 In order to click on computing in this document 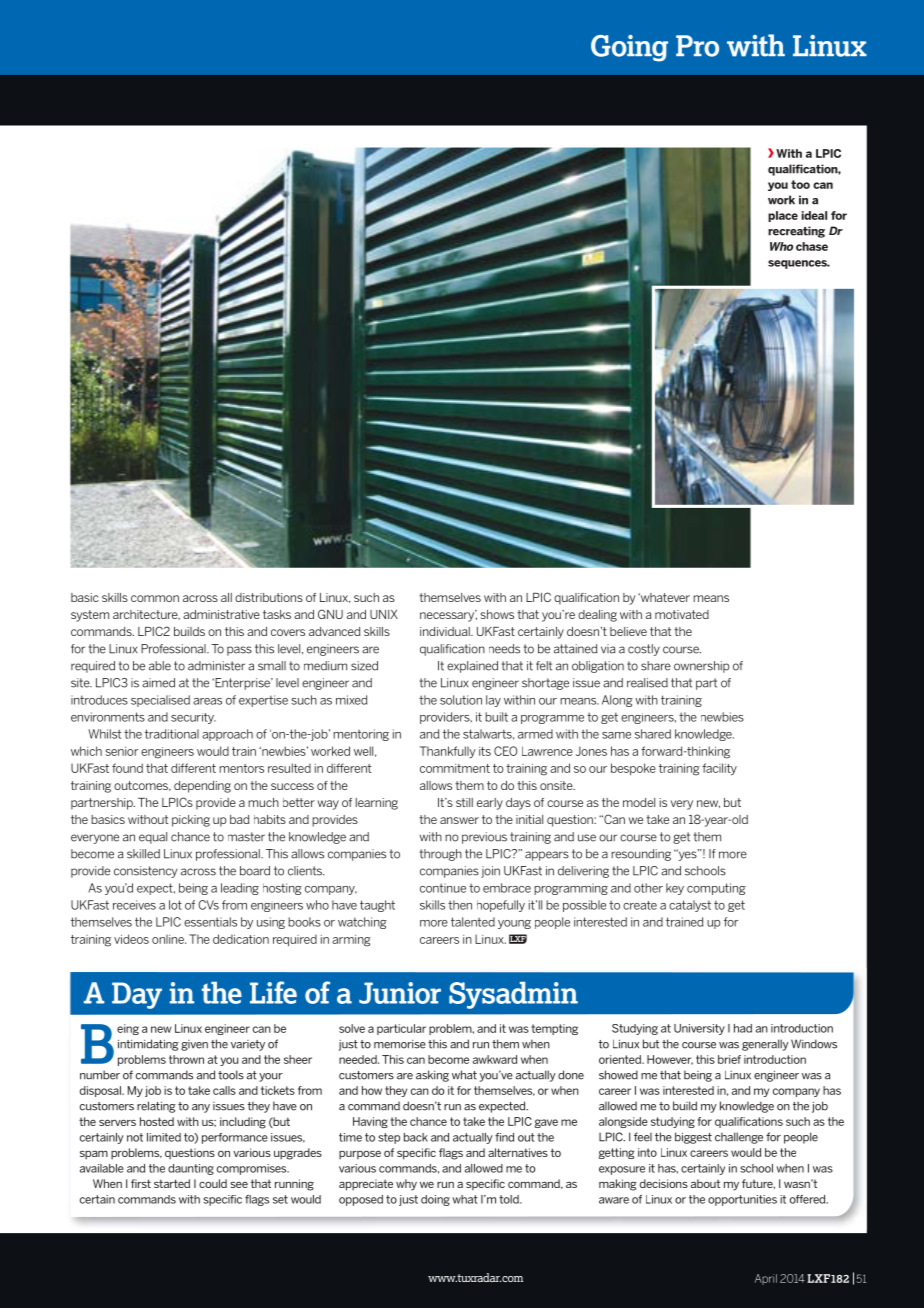, I will do `click(716, 889)`.
